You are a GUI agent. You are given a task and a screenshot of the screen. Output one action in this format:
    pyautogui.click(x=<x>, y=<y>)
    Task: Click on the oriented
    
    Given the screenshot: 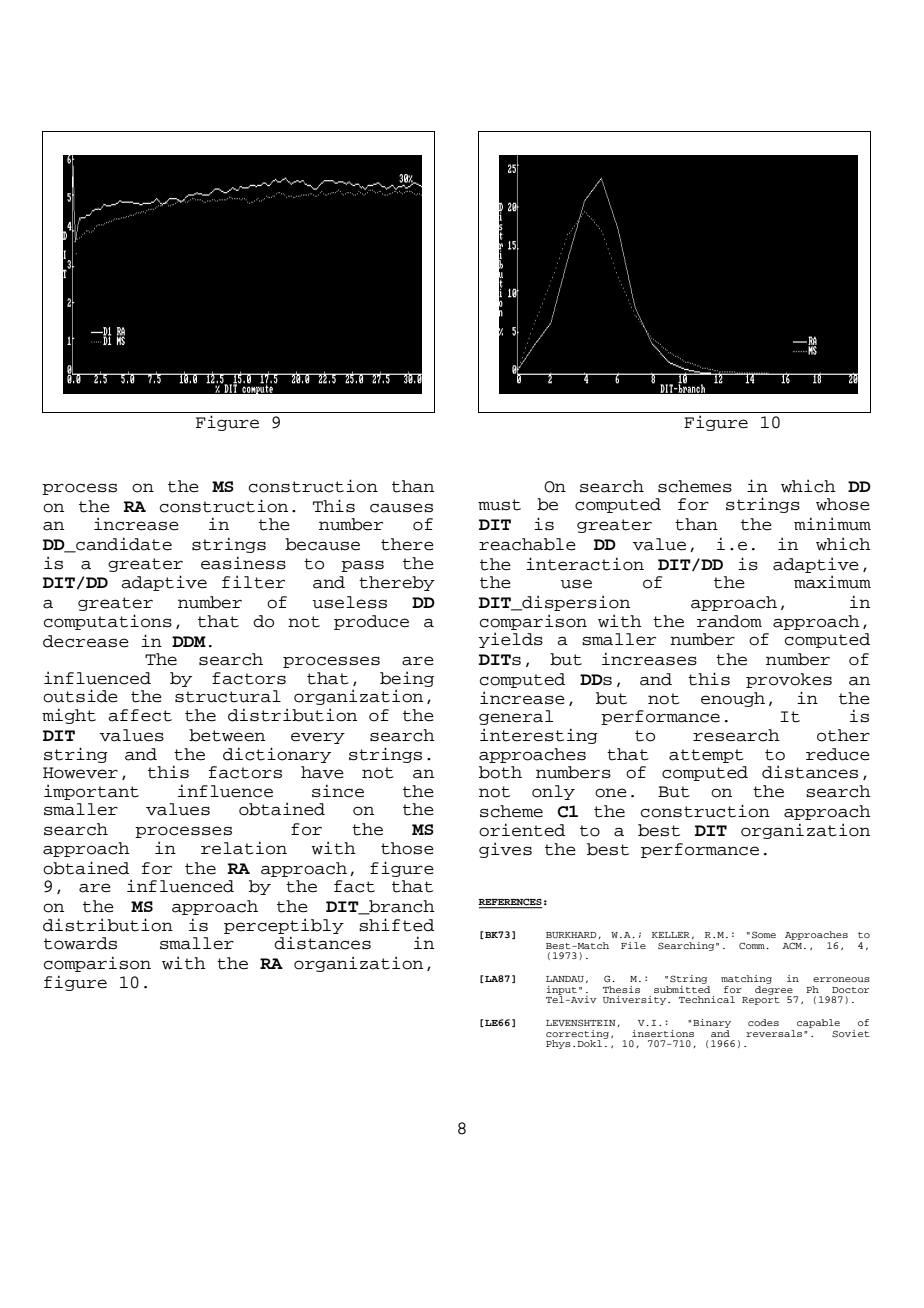 What is the action you would take?
    pyautogui.click(x=522, y=830)
